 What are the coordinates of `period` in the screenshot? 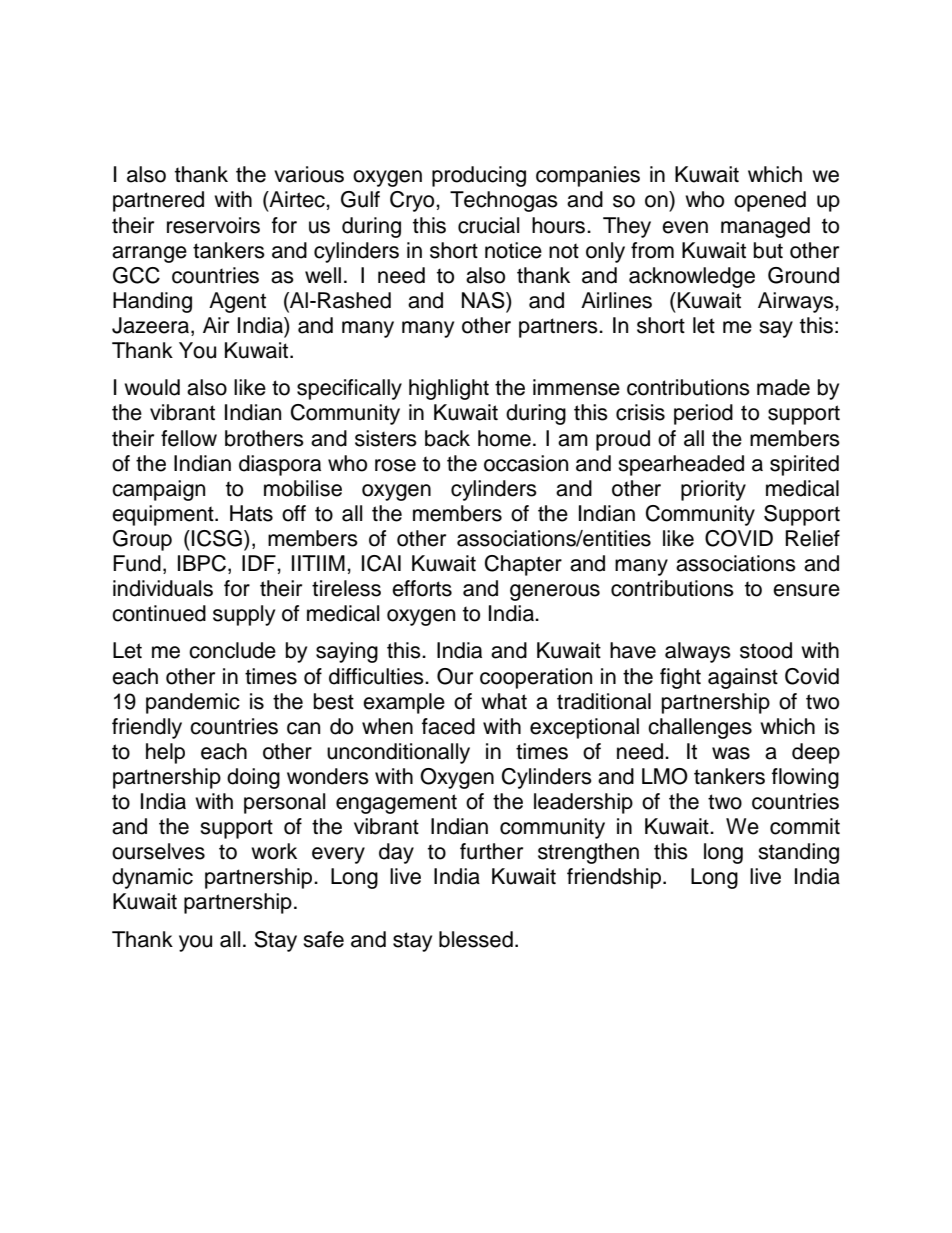 It's located at (703, 414).
